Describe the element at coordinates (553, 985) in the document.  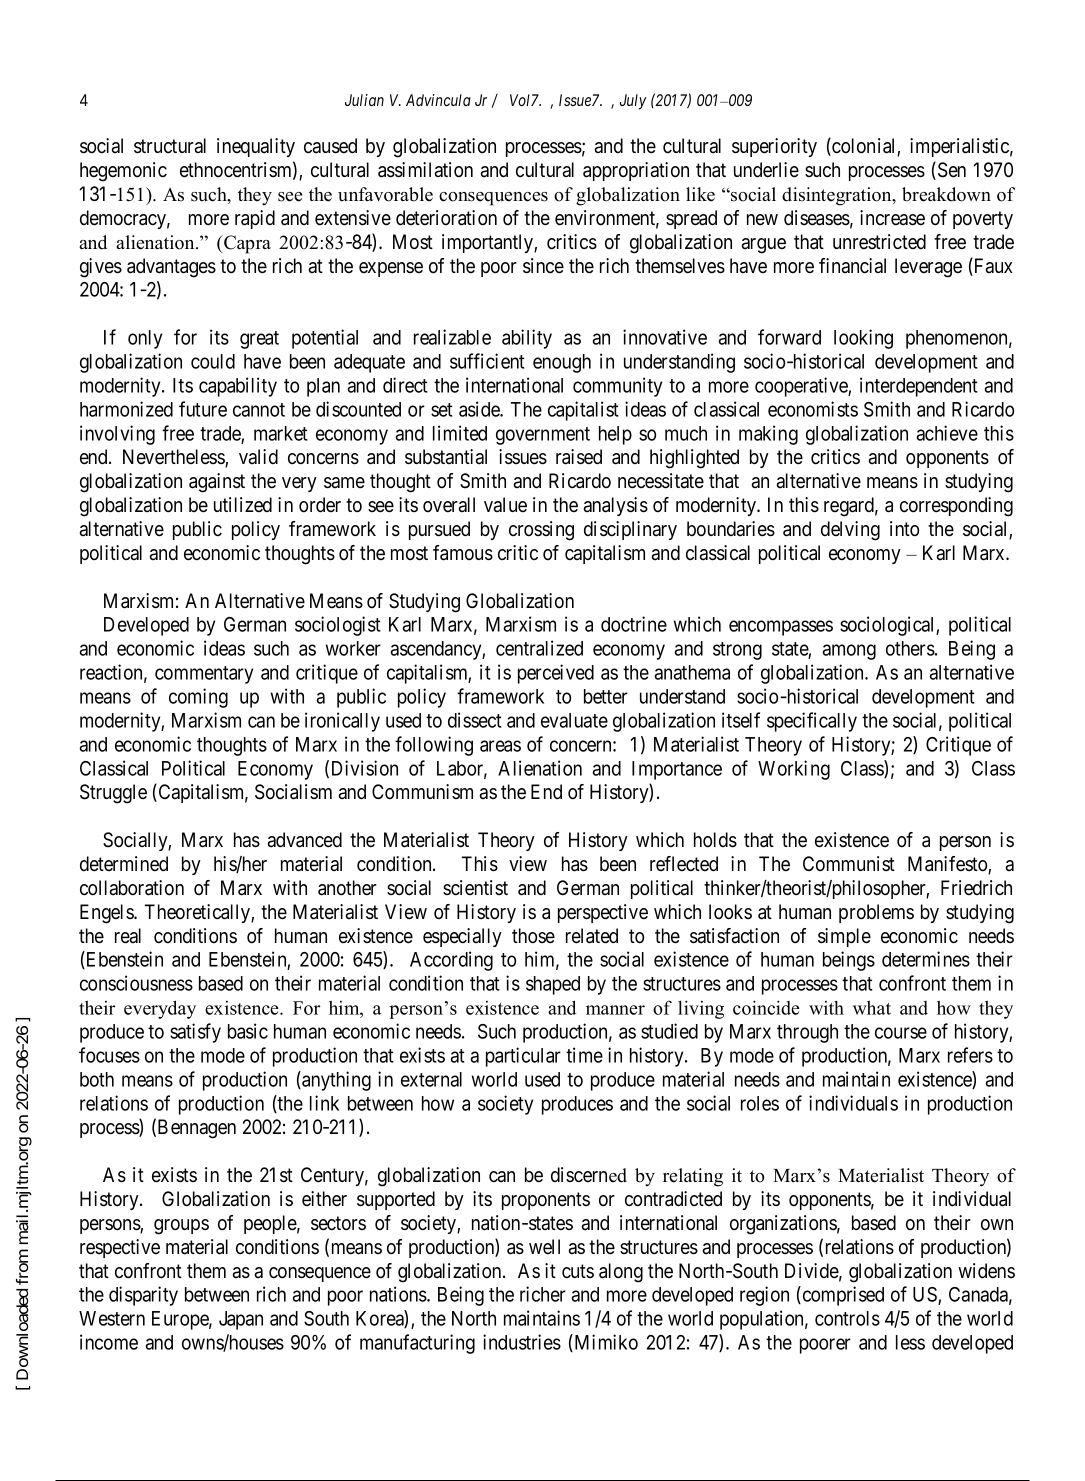
I see `shaped` at that location.
